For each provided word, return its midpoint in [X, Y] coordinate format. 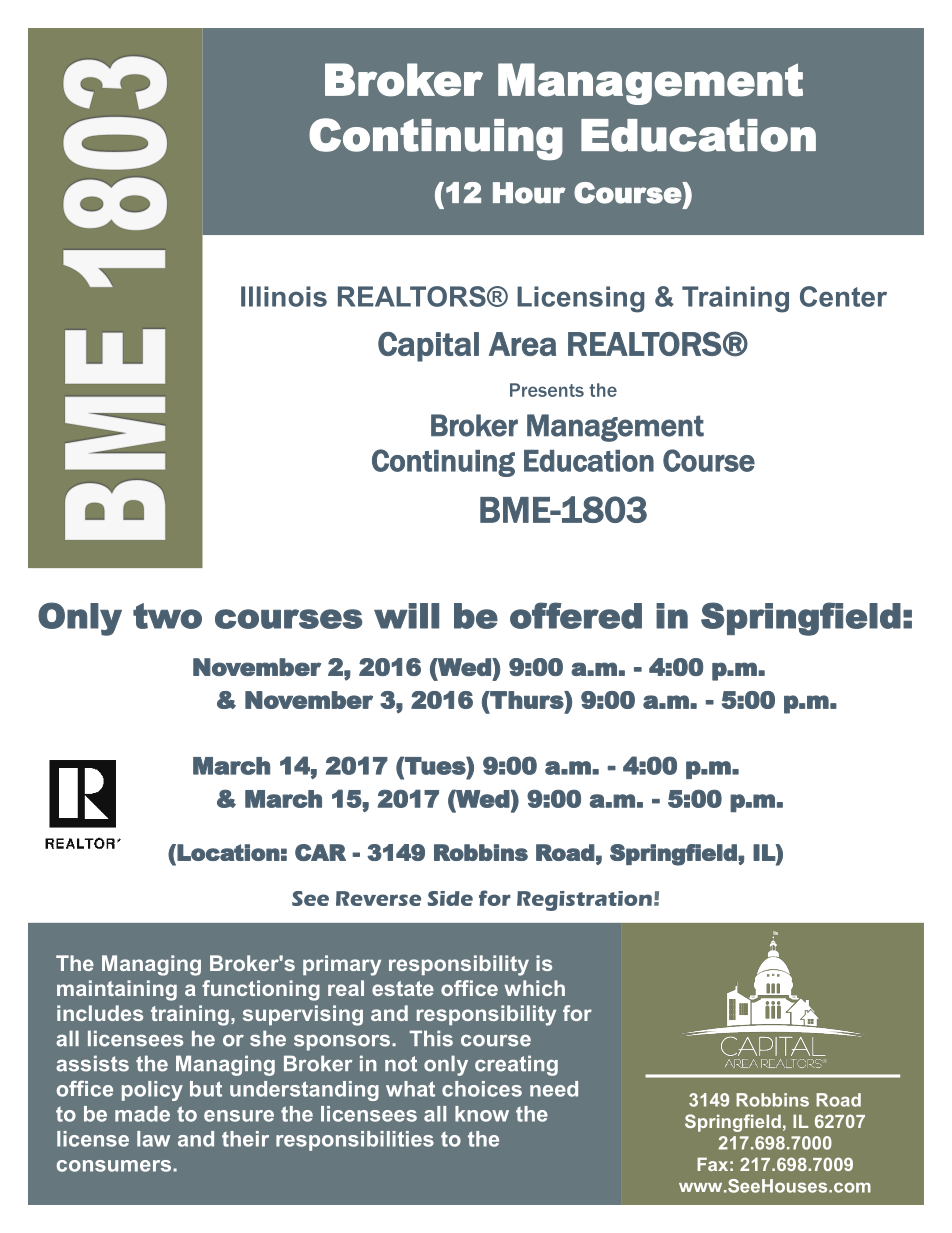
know [482, 1114]
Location [228, 852]
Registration [584, 901]
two [167, 616]
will [406, 616]
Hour [529, 193]
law [153, 1139]
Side [450, 898]
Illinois [284, 296]
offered [576, 615]
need [554, 1089]
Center [843, 296]
